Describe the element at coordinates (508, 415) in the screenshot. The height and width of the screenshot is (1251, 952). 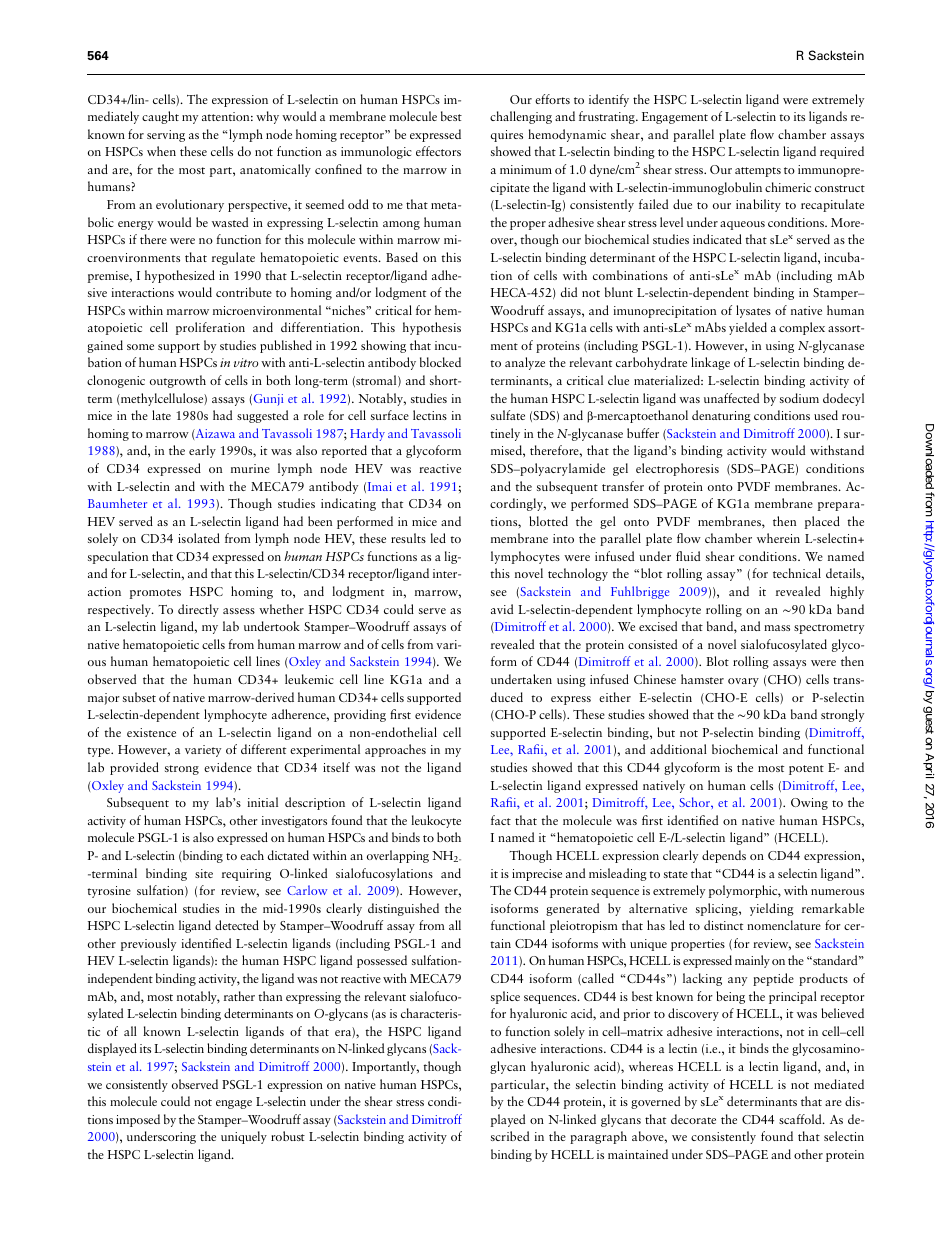
I see `sulfate` at that location.
